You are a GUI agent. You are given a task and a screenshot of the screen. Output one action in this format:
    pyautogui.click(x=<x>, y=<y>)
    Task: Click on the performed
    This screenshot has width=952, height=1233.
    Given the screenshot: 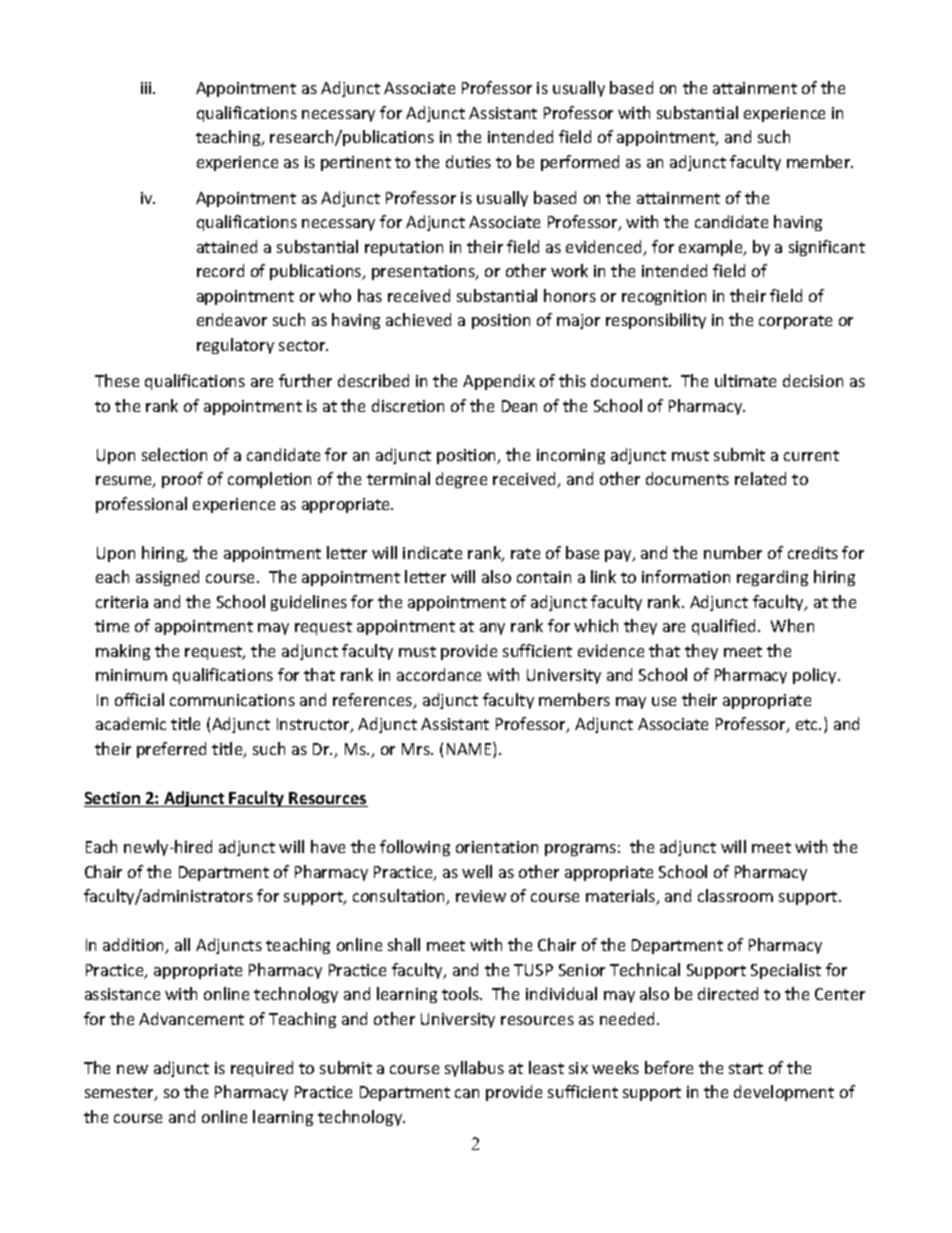 What is the action you would take?
    pyautogui.click(x=580, y=163)
